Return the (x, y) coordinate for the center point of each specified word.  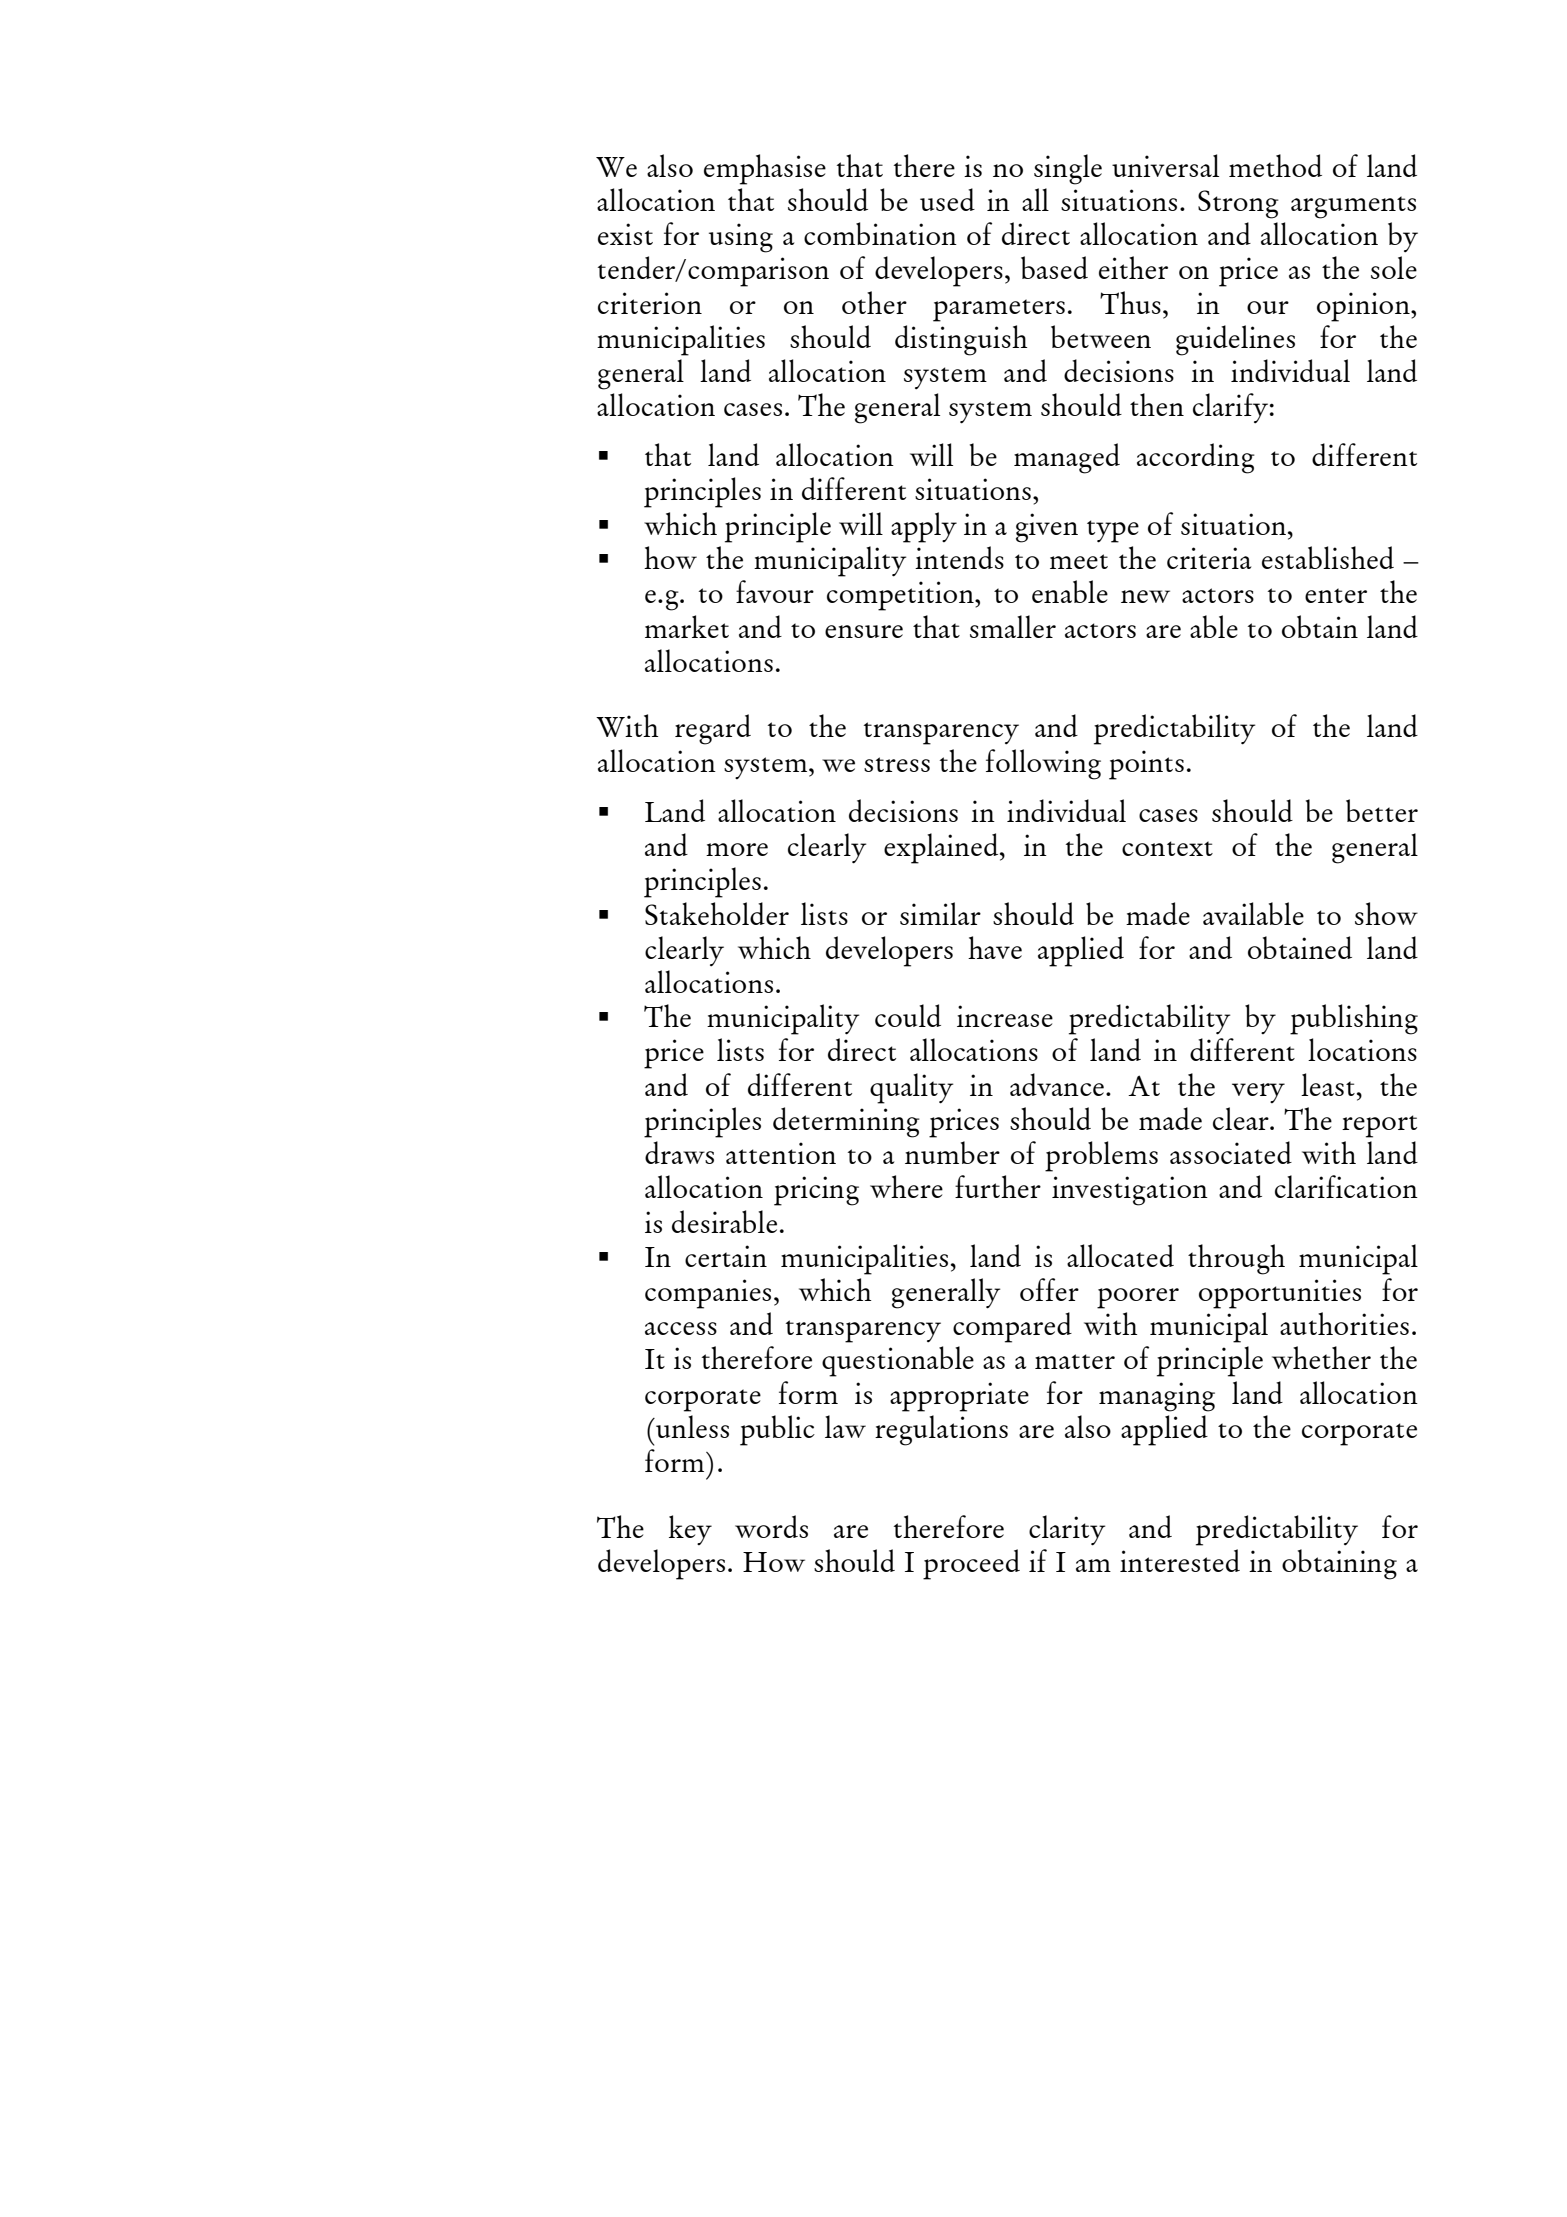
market (687, 626)
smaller (1013, 626)
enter (1336, 595)
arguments (1353, 207)
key (690, 1530)
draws (679, 1152)
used (947, 199)
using (741, 238)
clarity (1067, 1530)
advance (1057, 1084)
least (1328, 1084)
